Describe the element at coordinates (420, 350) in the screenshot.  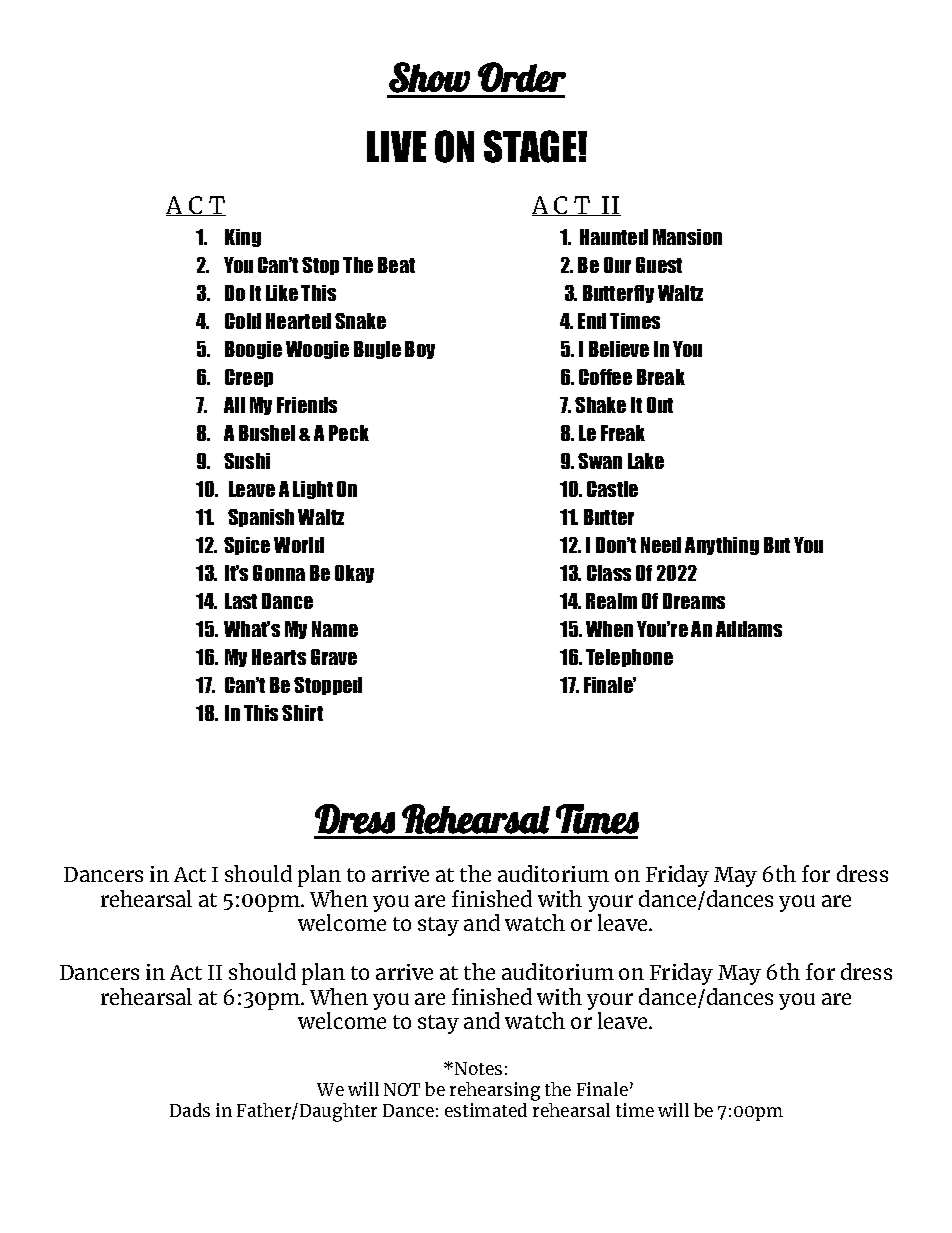
I see `Boy` at that location.
